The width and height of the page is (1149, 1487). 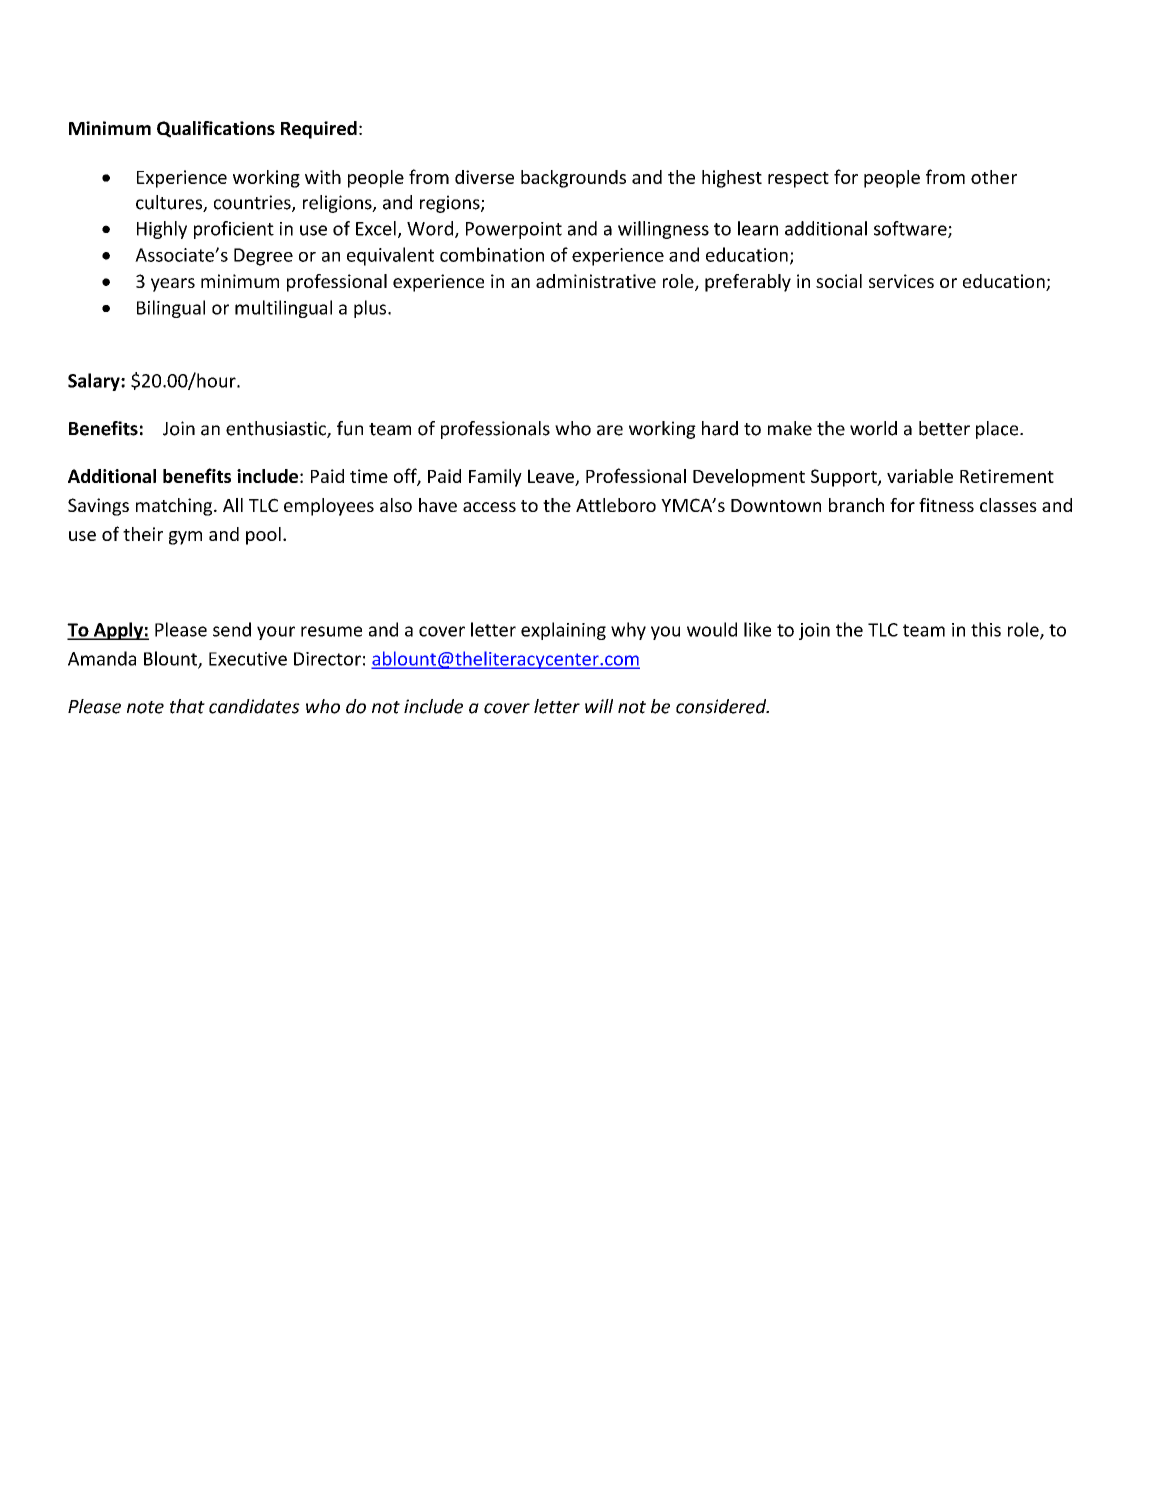 What do you see at coordinates (187, 706) in the page?
I see `that` at bounding box center [187, 706].
